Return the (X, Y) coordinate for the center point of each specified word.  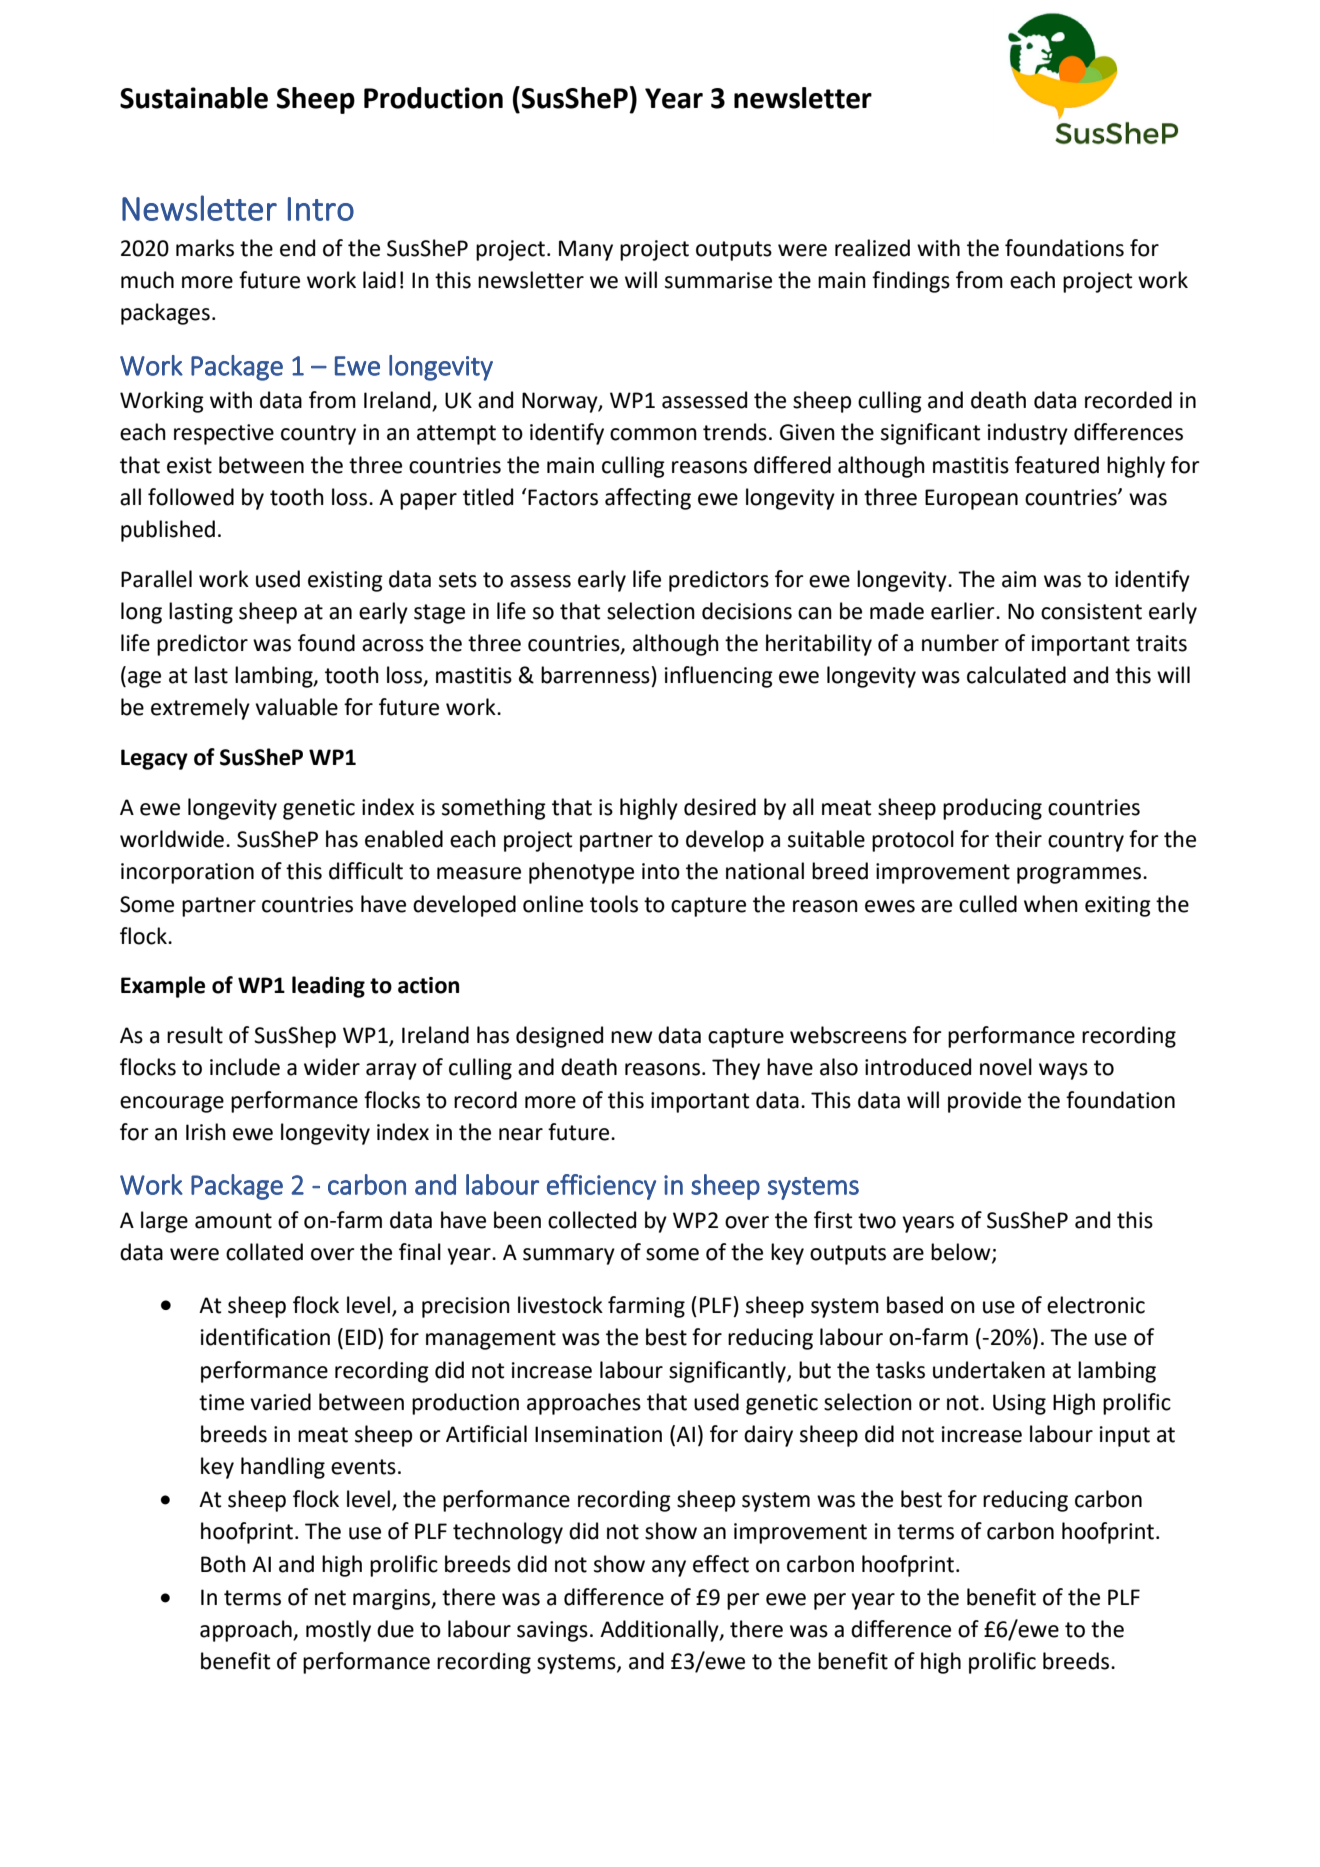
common (653, 434)
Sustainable (194, 98)
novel (1006, 1067)
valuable (296, 707)
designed (559, 1037)
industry (1028, 434)
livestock (560, 1305)
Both (223, 1564)
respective (224, 434)
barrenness (595, 675)
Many (586, 250)
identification (265, 1337)
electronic (1096, 1305)
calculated (1016, 675)
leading (328, 987)
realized (872, 248)
